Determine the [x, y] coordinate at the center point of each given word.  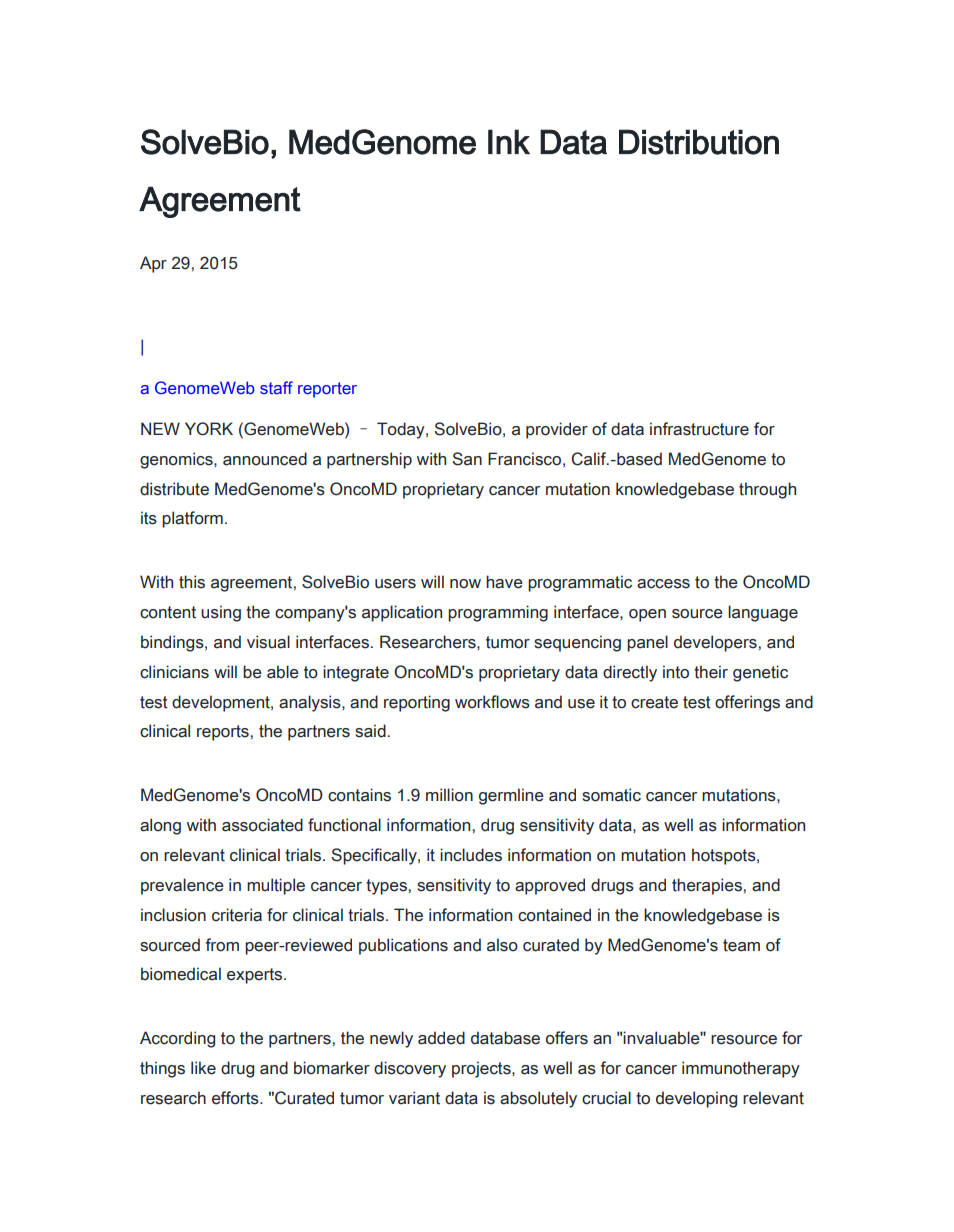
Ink [509, 141]
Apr [153, 264]
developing [696, 1099]
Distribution [699, 142]
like [203, 1068]
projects [482, 1069]
